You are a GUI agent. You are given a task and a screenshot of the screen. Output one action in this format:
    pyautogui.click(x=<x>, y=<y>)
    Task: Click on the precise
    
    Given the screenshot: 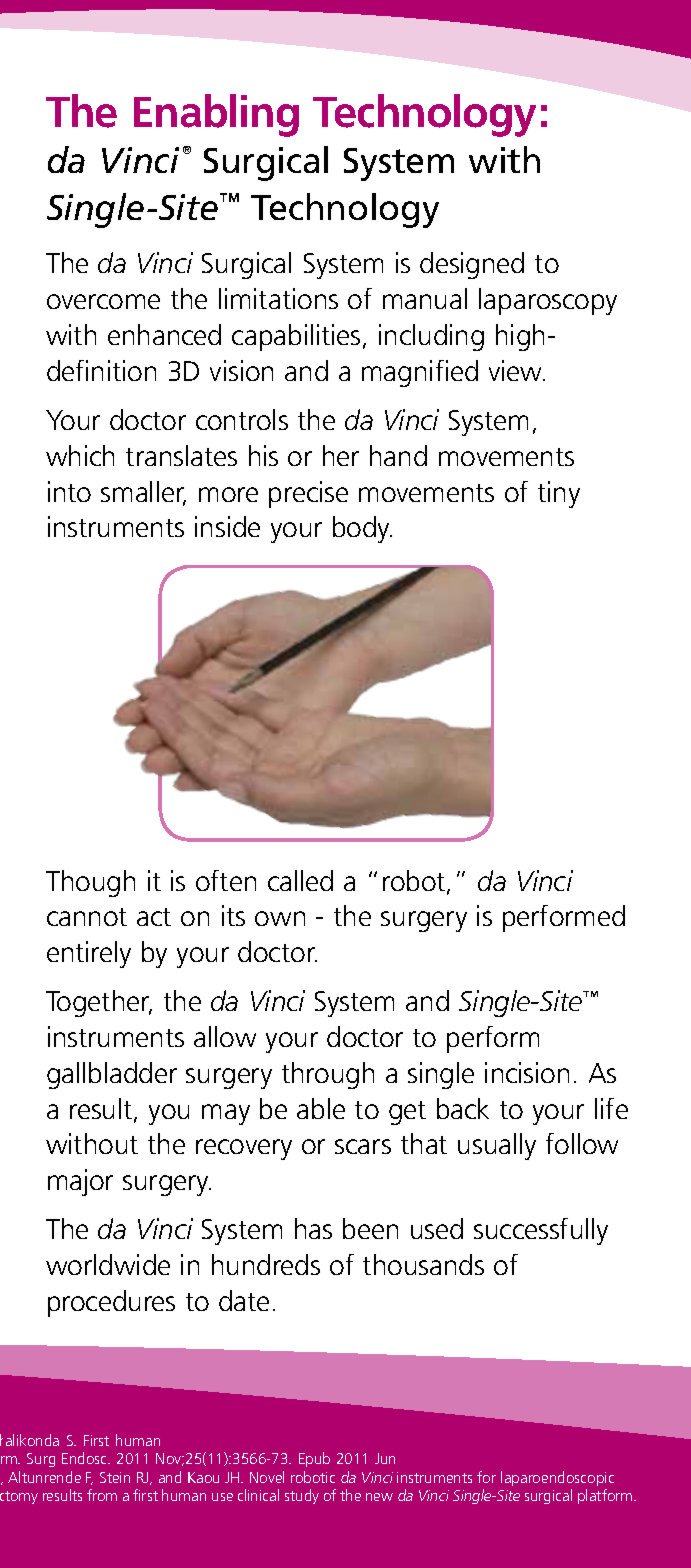 What is the action you would take?
    pyautogui.click(x=308, y=494)
